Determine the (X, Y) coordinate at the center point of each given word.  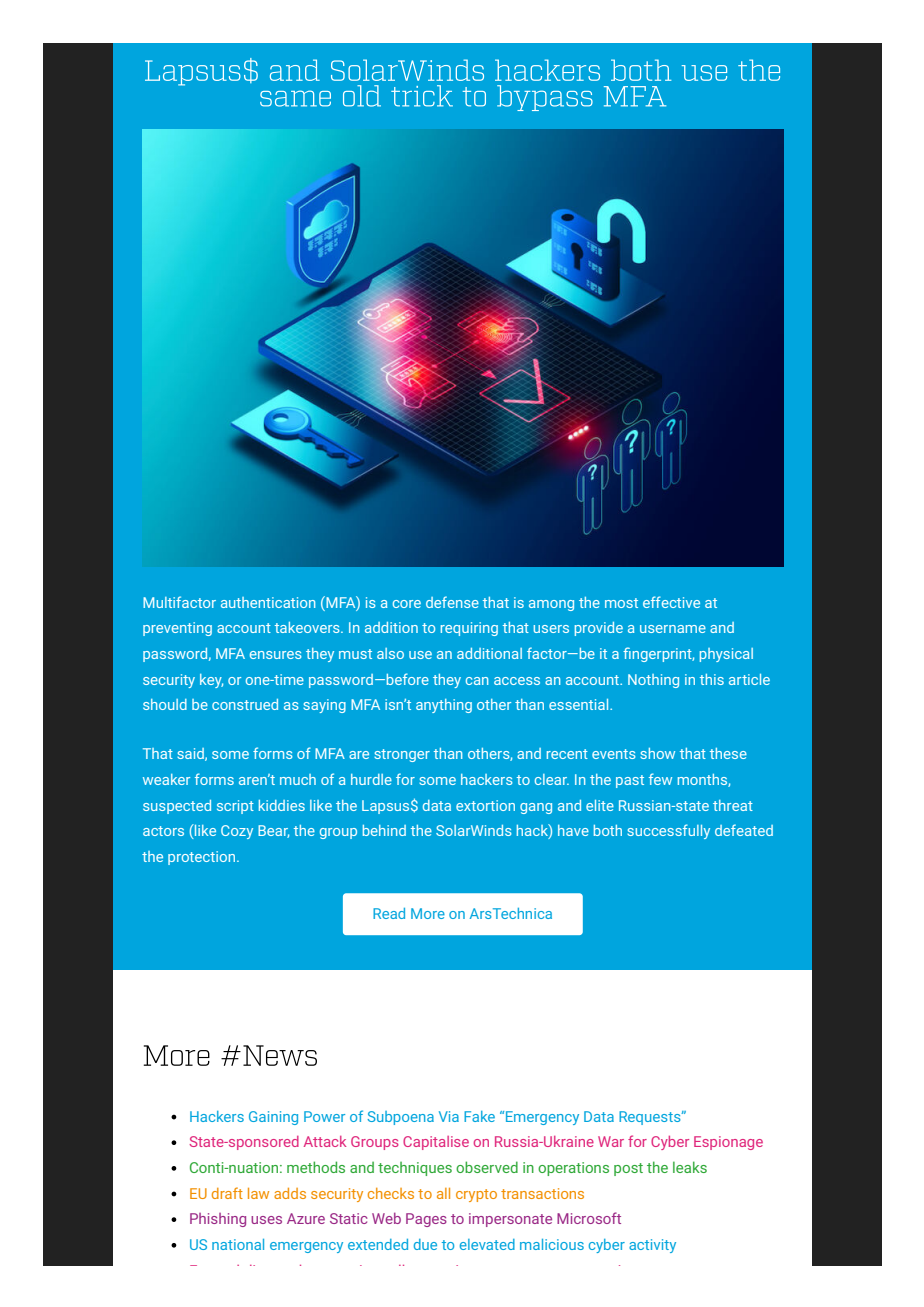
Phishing (218, 1220)
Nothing (653, 681)
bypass (545, 98)
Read (389, 913)
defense (452, 602)
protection (203, 858)
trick (422, 96)
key (211, 681)
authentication (268, 602)
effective (671, 602)
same (295, 98)
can (477, 681)
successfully (668, 831)
